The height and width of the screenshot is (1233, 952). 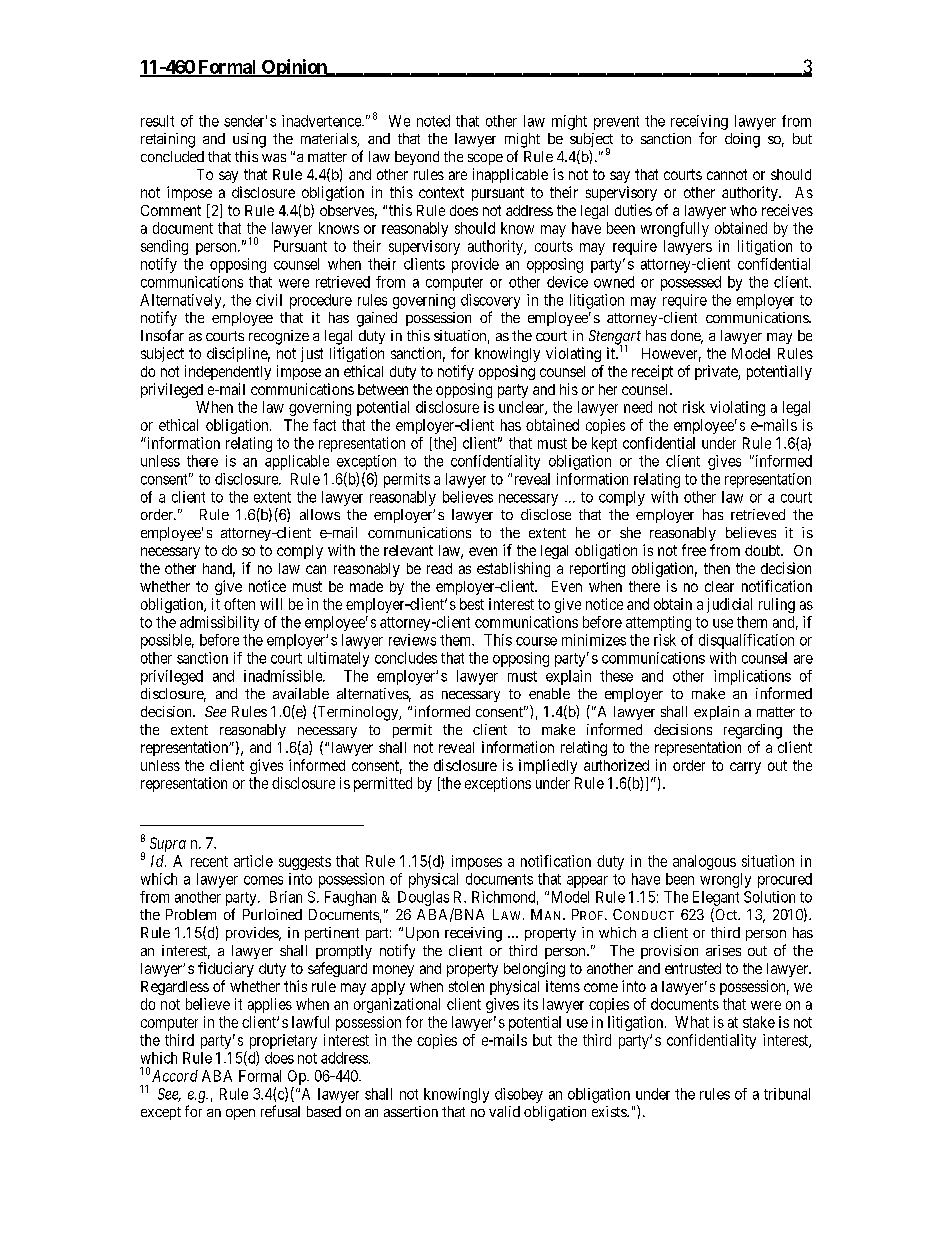 What do you see at coordinates (729, 605) in the screenshot?
I see `judicial` at bounding box center [729, 605].
